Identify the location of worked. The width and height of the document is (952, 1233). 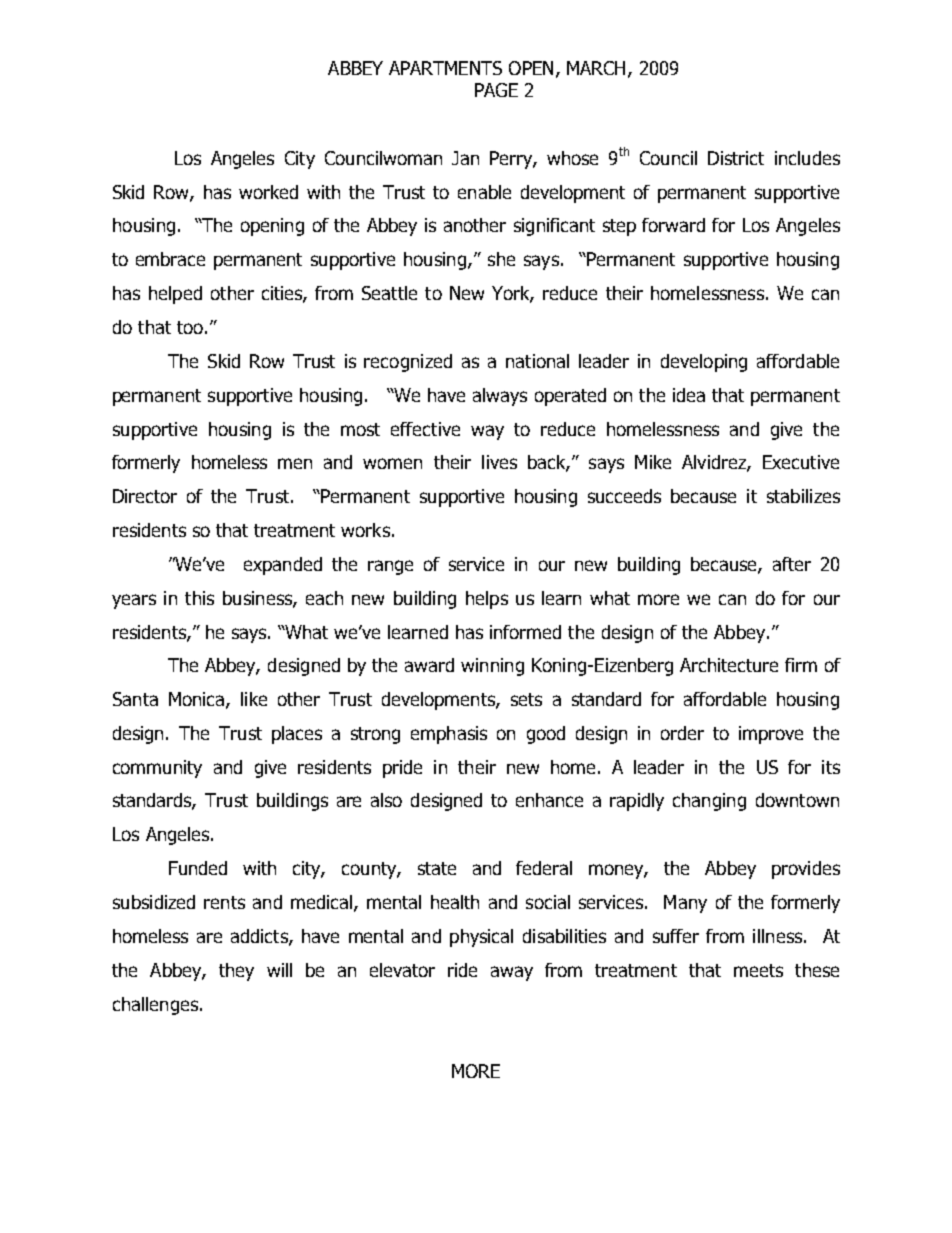
(268, 192).
